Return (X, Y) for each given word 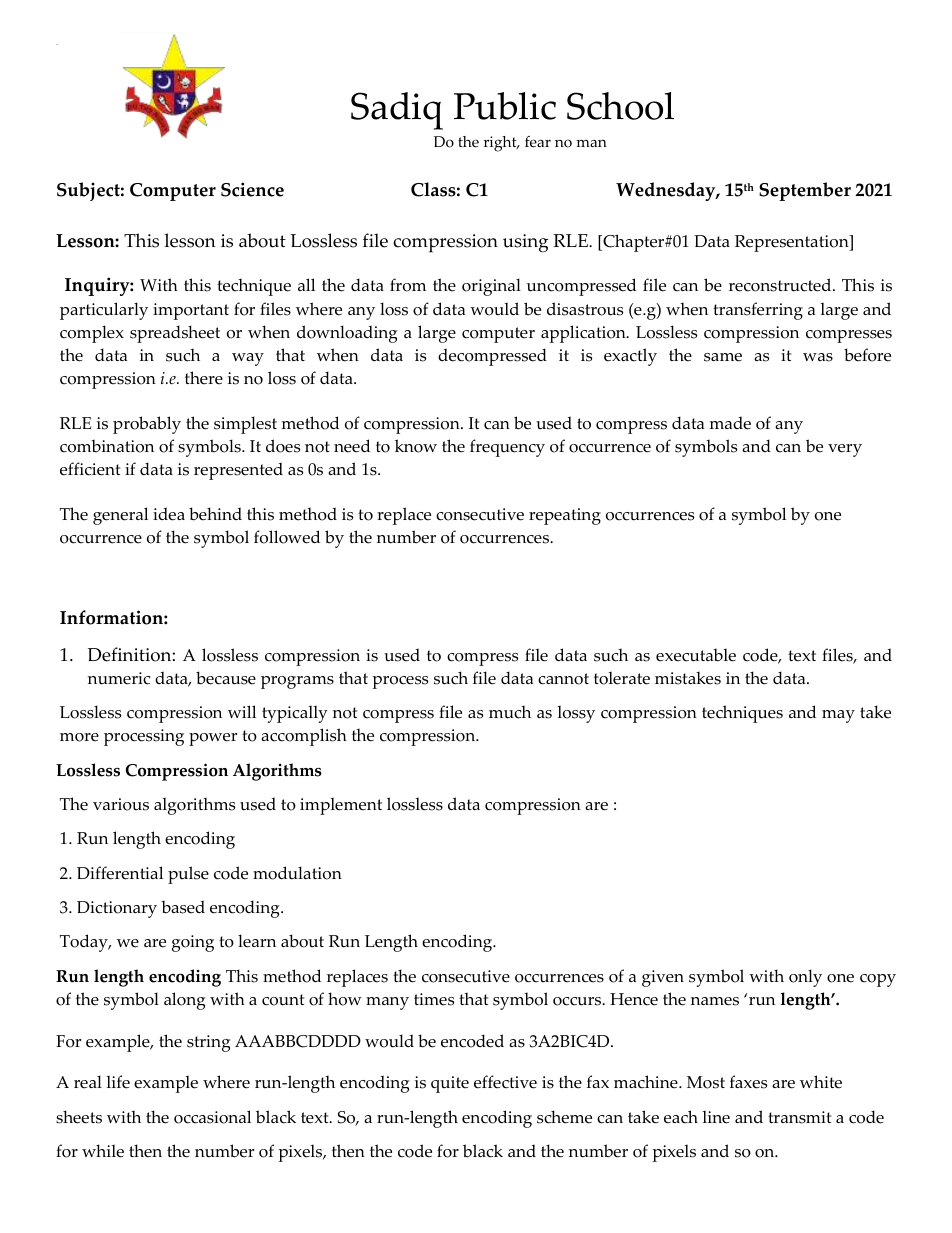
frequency (507, 448)
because (226, 678)
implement (341, 806)
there (204, 378)
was (818, 357)
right (501, 144)
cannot (563, 679)
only (805, 978)
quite (450, 1084)
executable (696, 655)
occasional (212, 1117)
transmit (799, 1117)
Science (252, 189)
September (805, 191)
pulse (188, 875)
